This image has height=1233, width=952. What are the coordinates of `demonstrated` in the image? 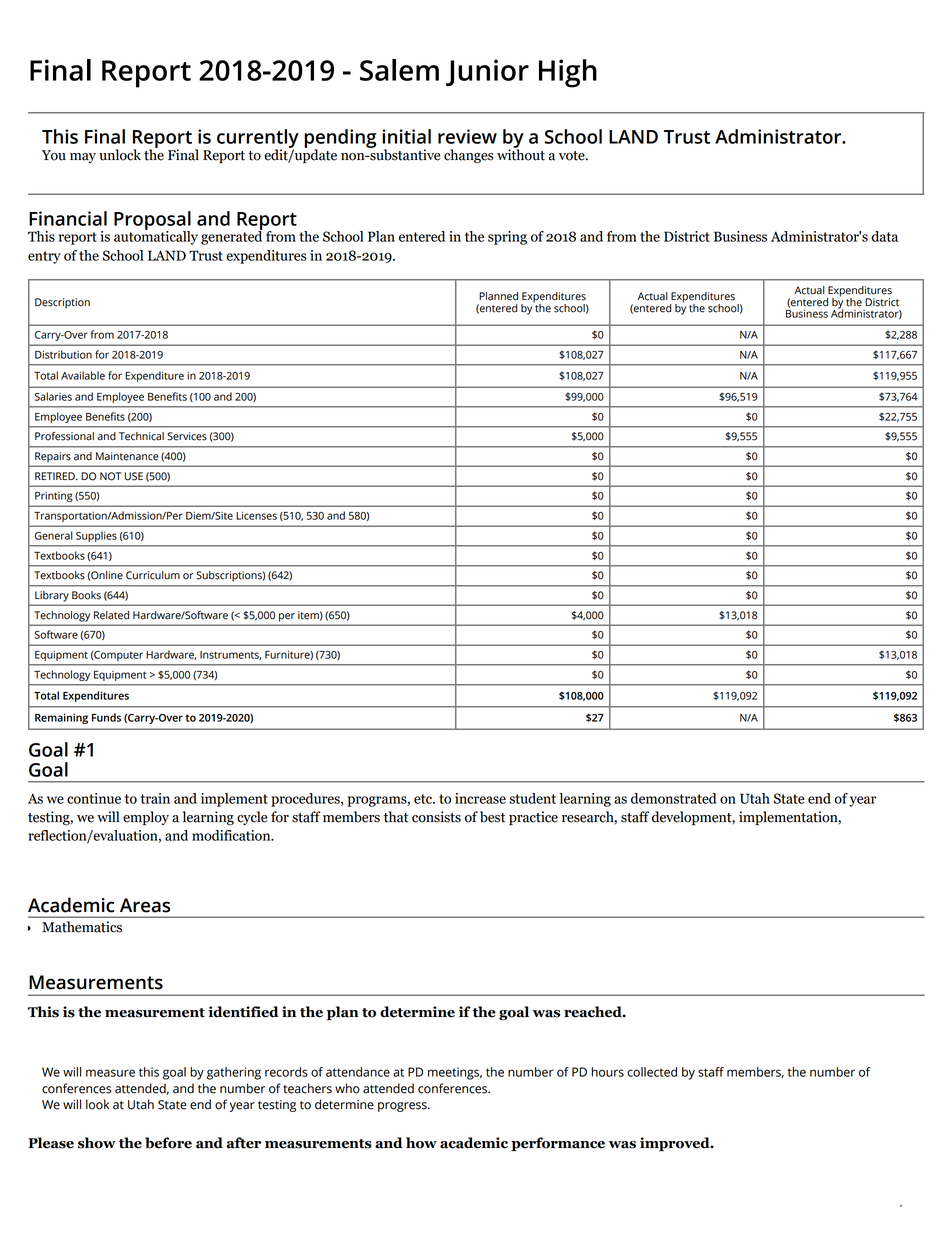 It's located at (673, 798).
